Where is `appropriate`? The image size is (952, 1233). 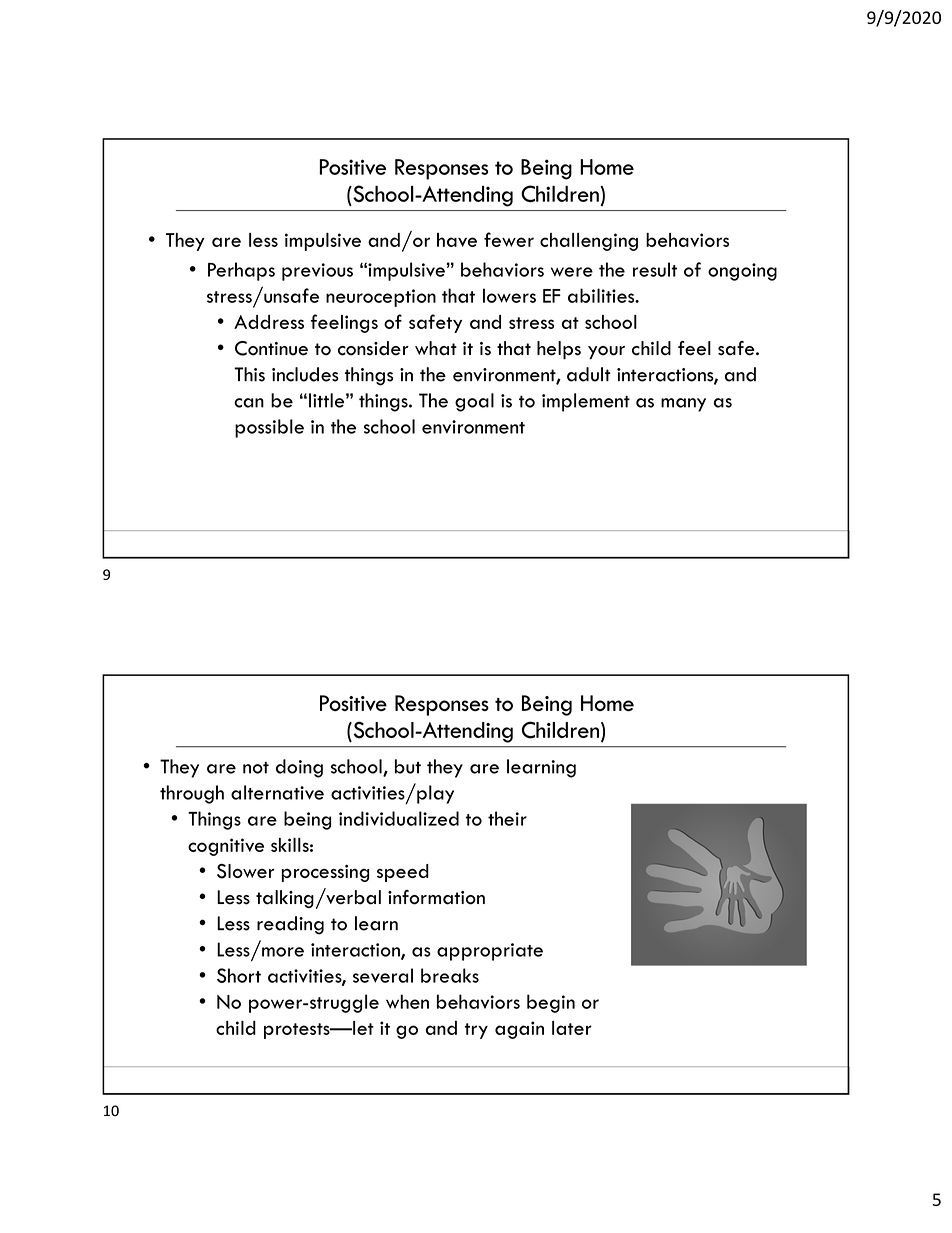 appropriate is located at coordinates (490, 952).
